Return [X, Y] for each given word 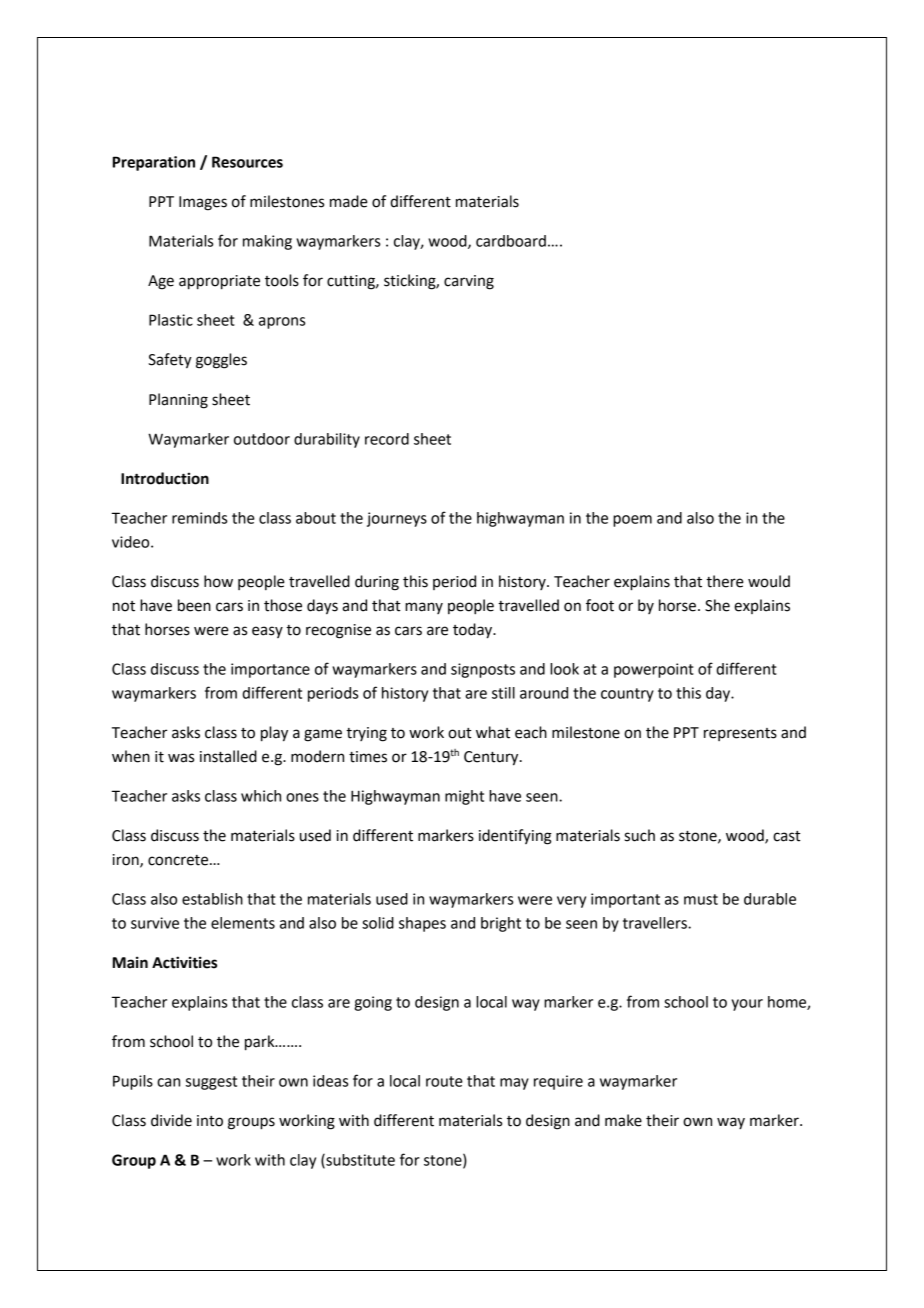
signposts [483, 670]
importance [270, 670]
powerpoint [654, 670]
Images [203, 203]
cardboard [511, 241]
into [210, 1121]
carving [469, 282]
